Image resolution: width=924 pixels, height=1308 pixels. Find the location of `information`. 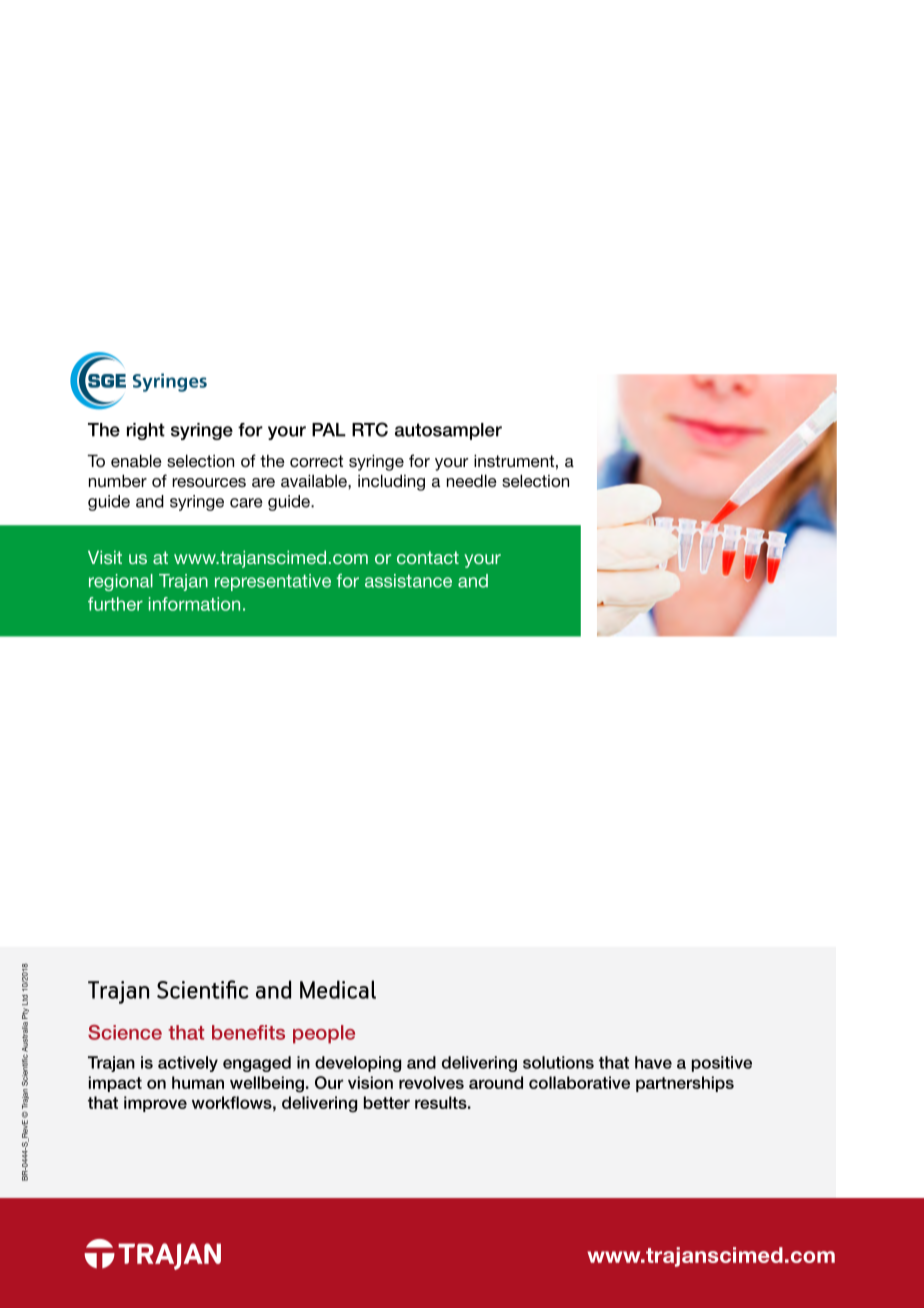

information is located at coordinates (194, 604).
